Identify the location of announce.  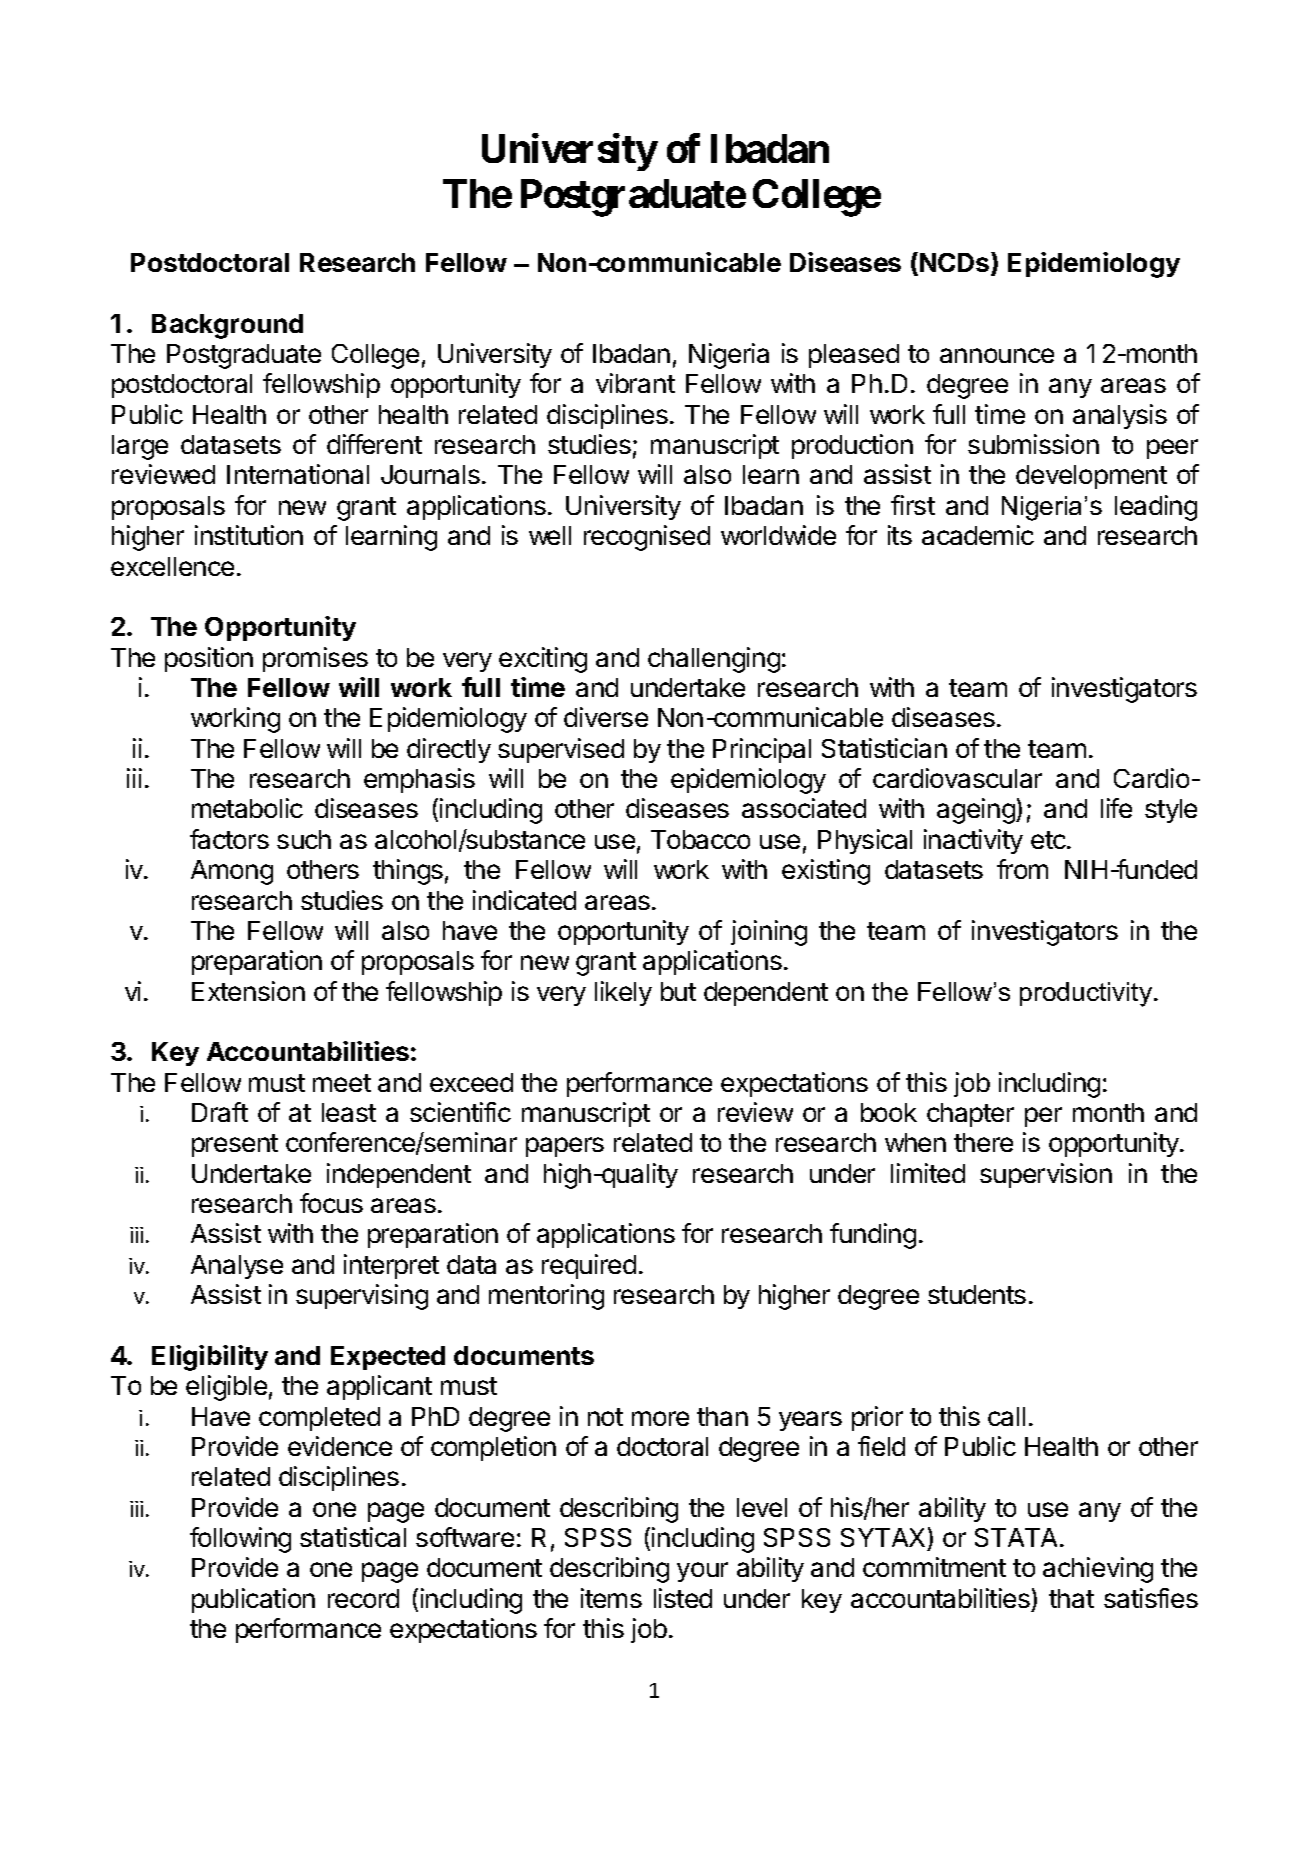
(997, 355).
